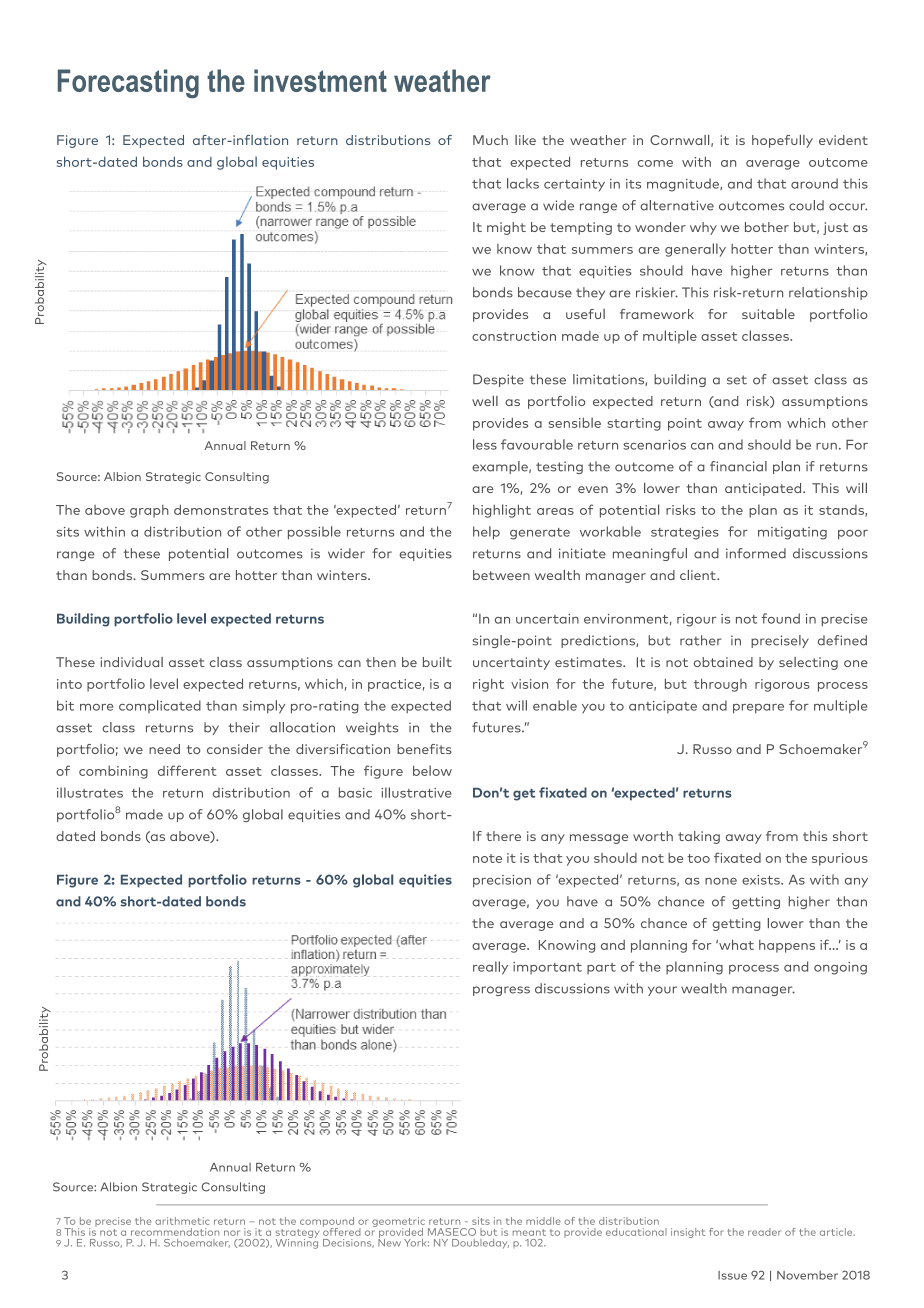 This document has height=1308, width=924. What do you see at coordinates (768, 314) in the document?
I see `suitable` at bounding box center [768, 314].
